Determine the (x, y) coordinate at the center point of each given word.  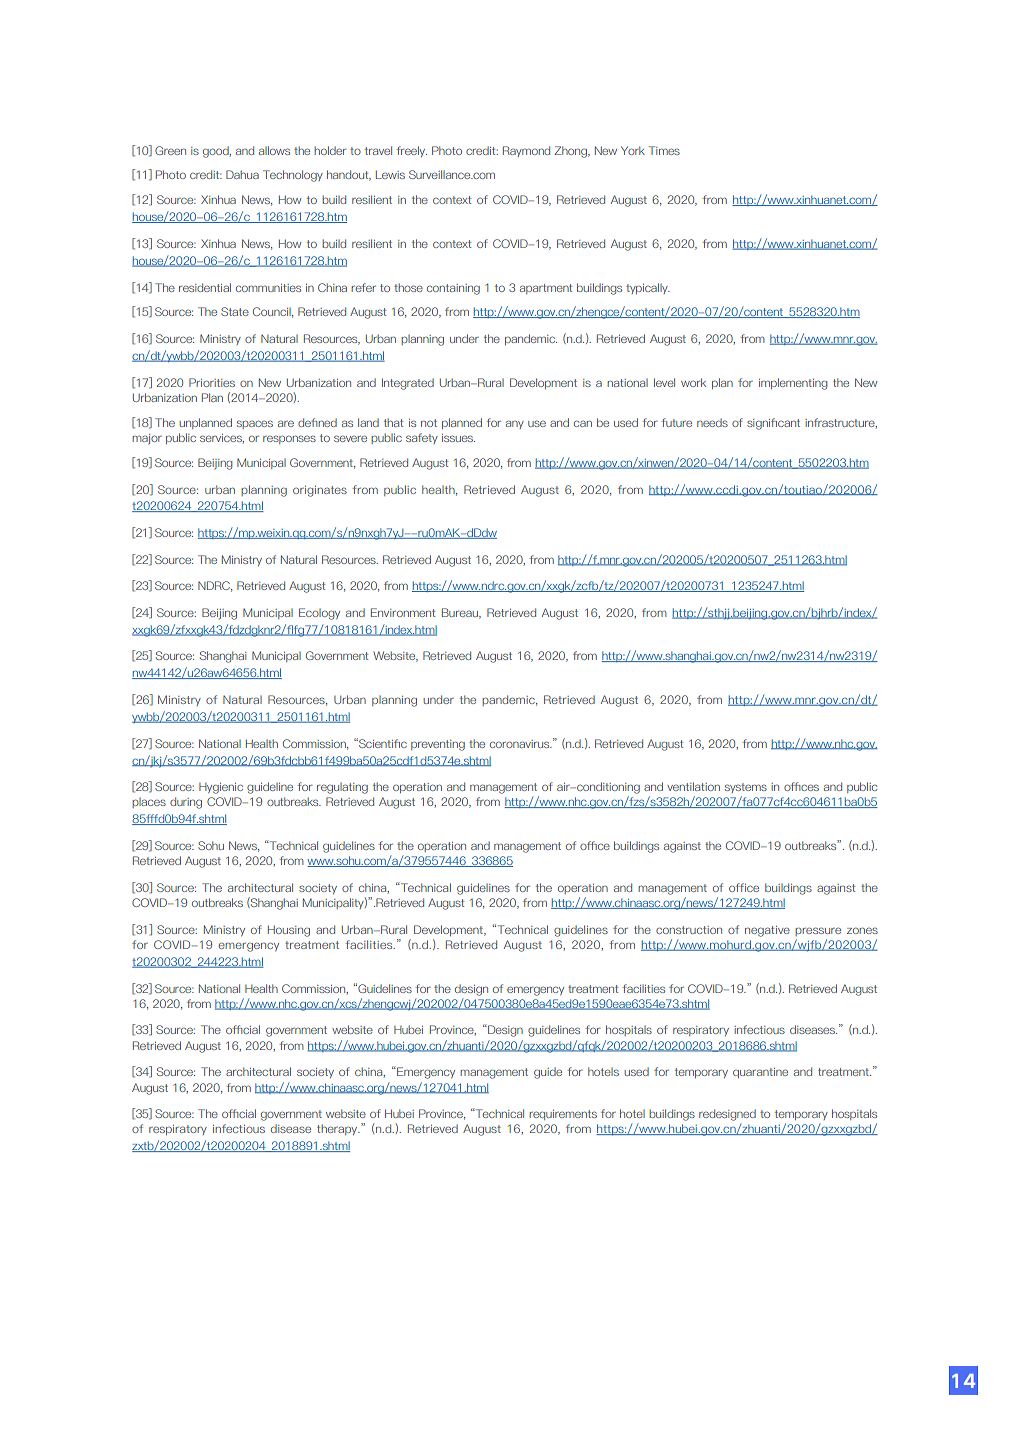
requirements (563, 1115)
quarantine (760, 1073)
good (217, 152)
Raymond (526, 151)
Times (664, 150)
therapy (338, 1129)
